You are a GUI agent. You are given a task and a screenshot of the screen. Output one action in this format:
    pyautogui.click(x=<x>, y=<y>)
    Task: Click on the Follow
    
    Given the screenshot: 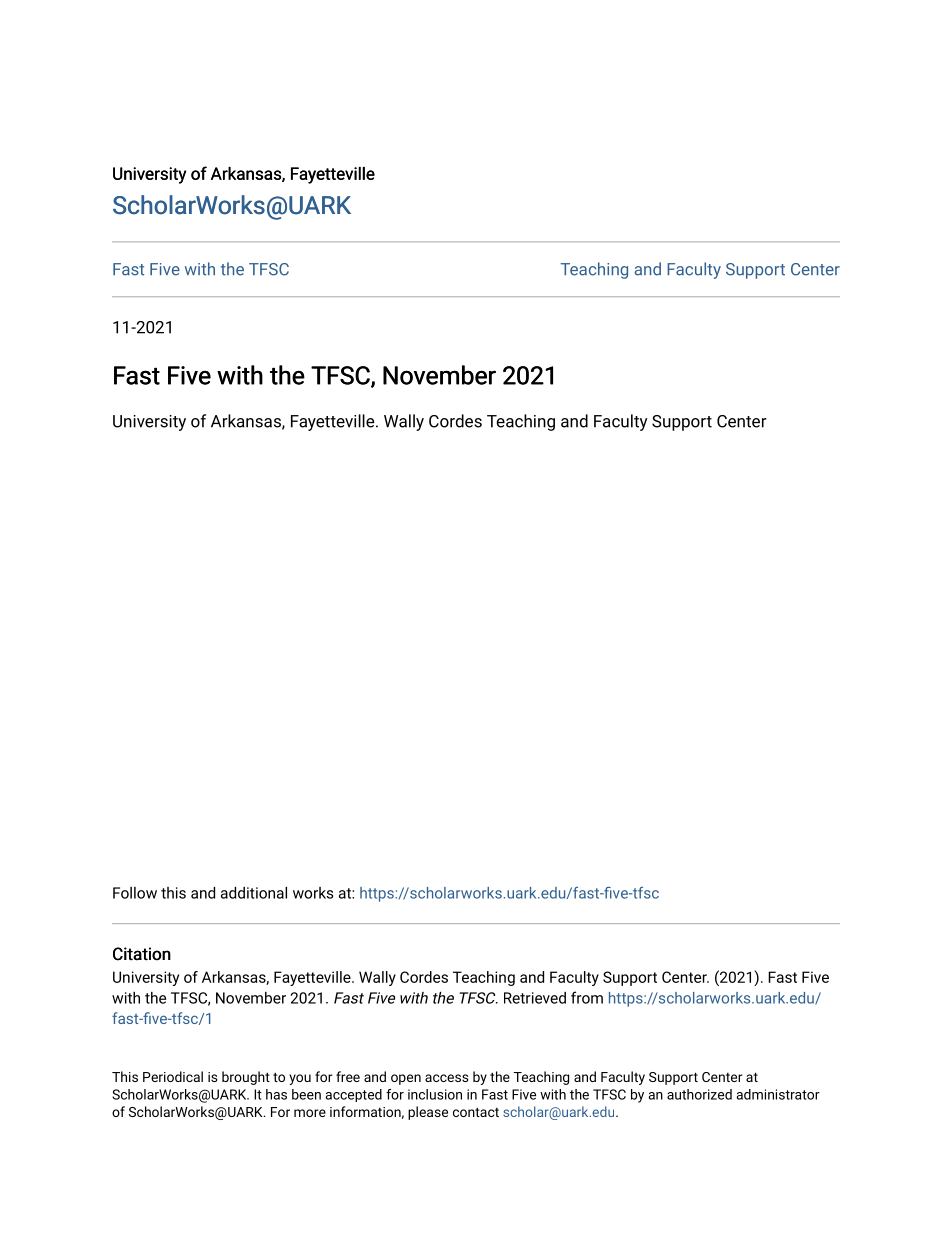 What is the action you would take?
    pyautogui.click(x=135, y=893)
